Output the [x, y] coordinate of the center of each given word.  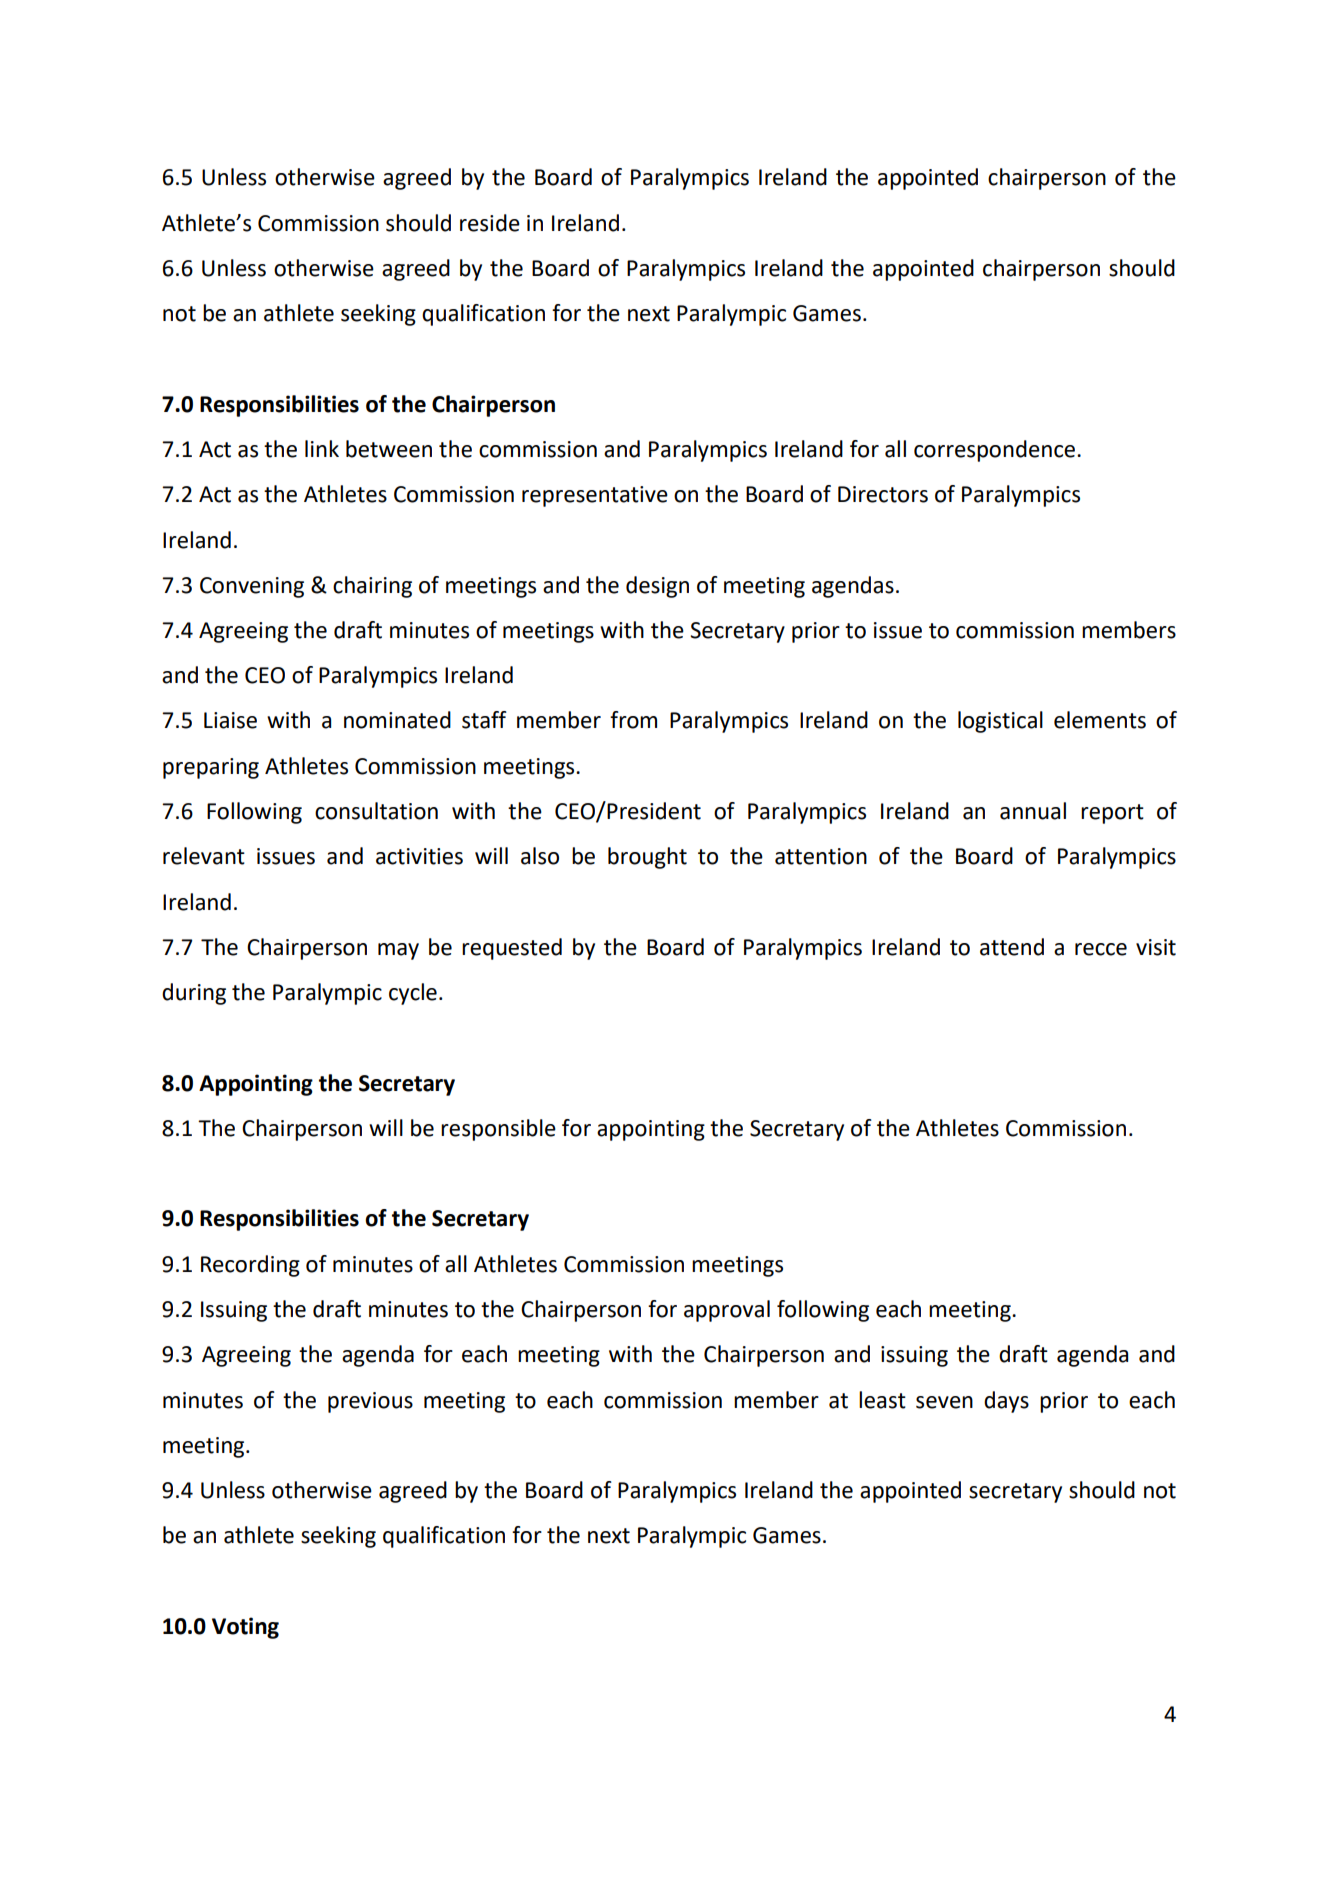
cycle [413, 994]
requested [512, 949]
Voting [245, 1628]
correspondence [996, 451]
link [322, 448]
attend [1012, 947]
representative [595, 496]
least [882, 1400]
